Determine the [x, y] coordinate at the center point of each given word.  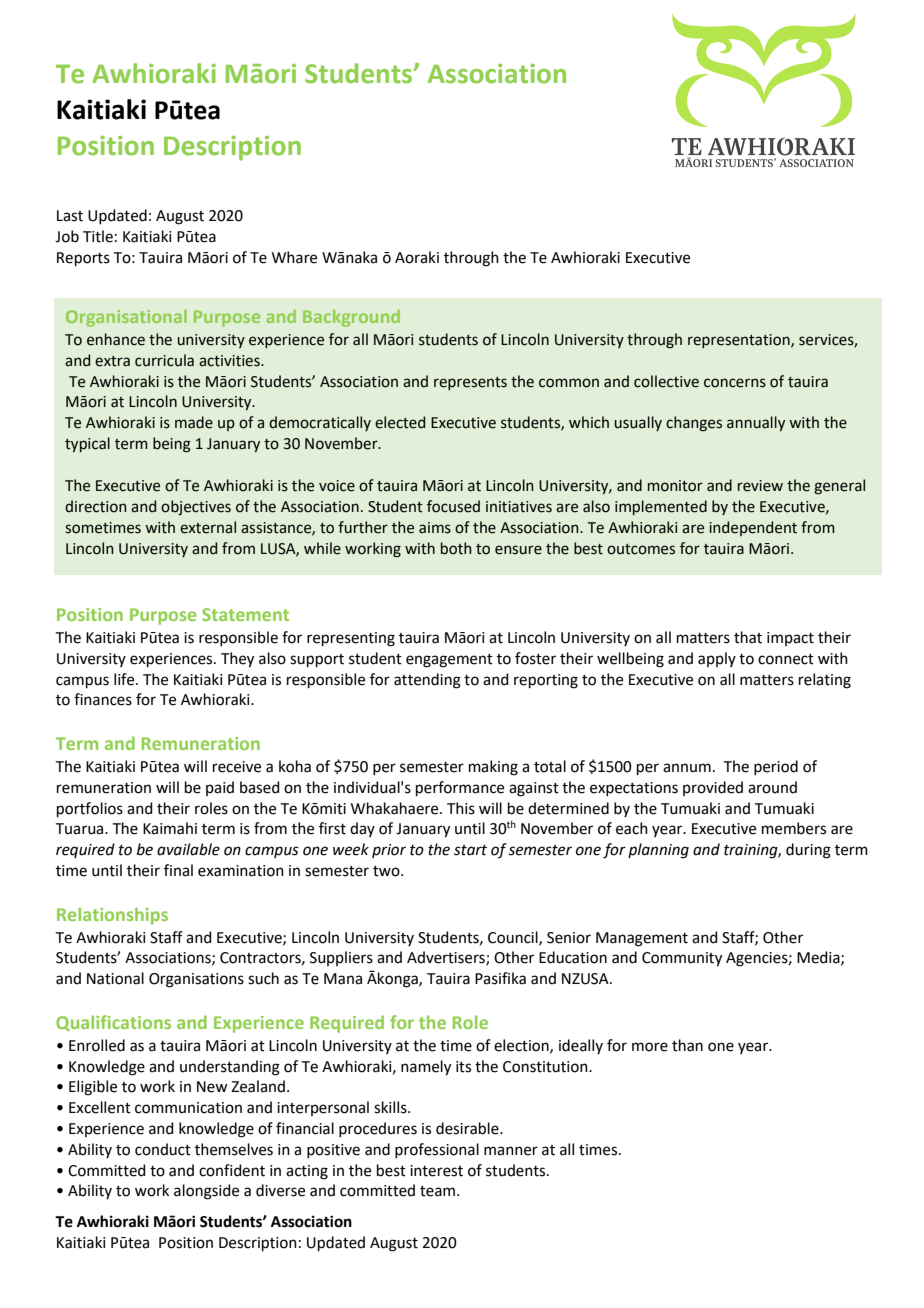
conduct [163, 1149]
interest [436, 1171]
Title [98, 236]
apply [717, 659]
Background [351, 318]
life [125, 679]
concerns [735, 383]
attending [427, 681]
